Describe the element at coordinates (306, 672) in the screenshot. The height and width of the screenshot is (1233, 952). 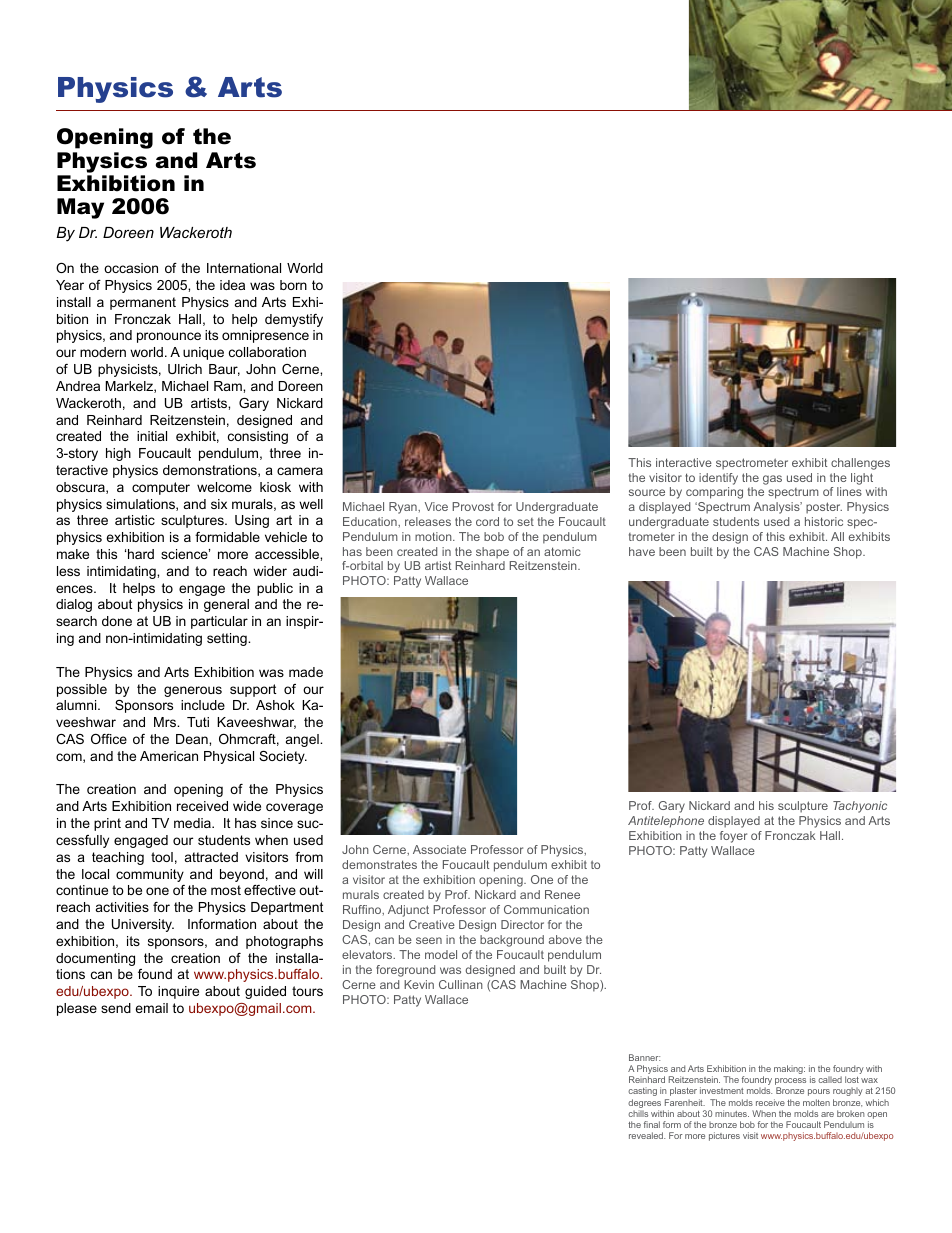
I see `made` at that location.
